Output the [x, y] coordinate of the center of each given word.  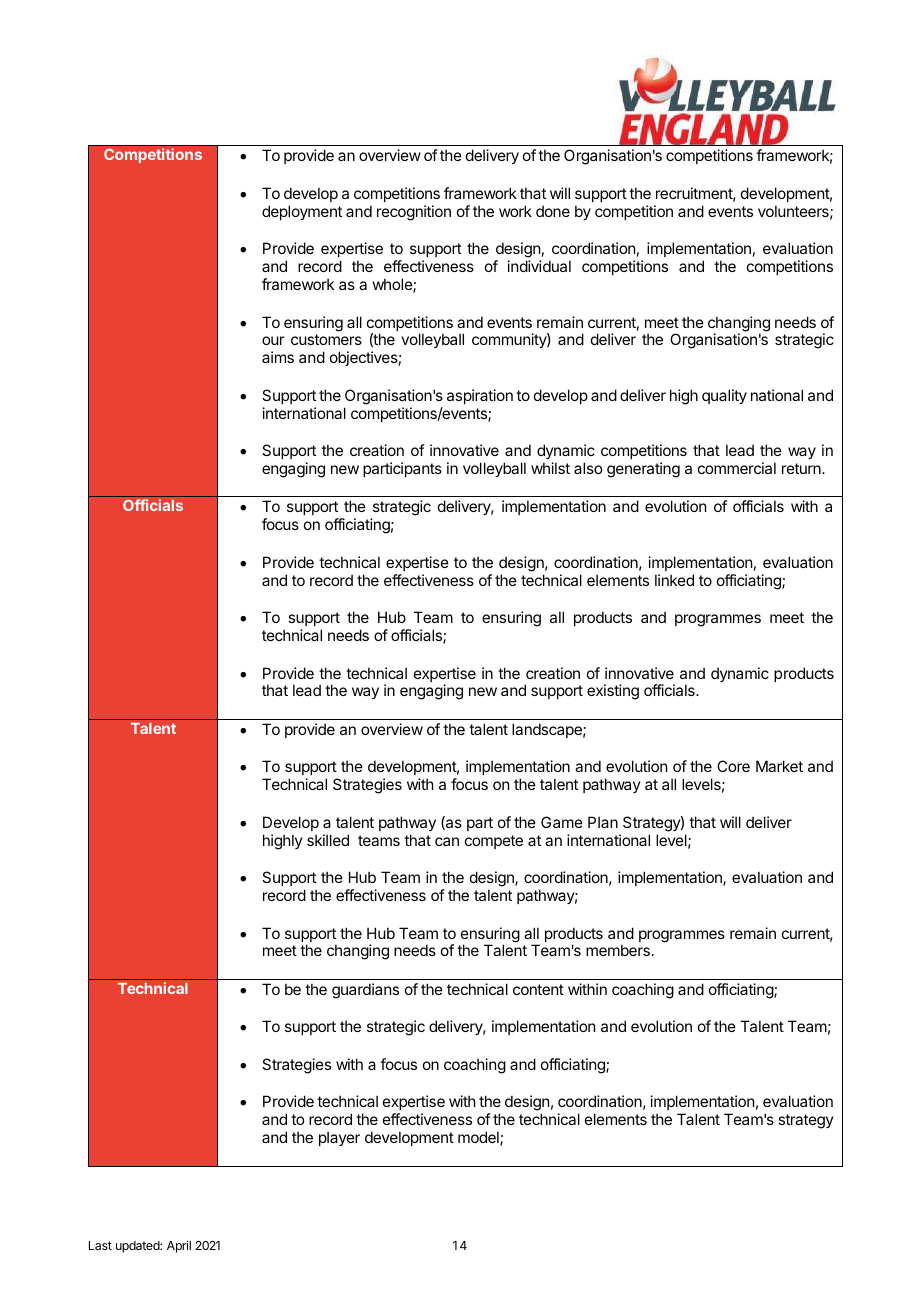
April [179, 1246]
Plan [603, 822]
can [447, 841]
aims [278, 357]
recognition [414, 213]
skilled [328, 840]
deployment [302, 212]
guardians [365, 991]
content [538, 989]
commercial [737, 468]
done [553, 211]
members [618, 950]
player [339, 1138]
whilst [550, 468]
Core [733, 766]
